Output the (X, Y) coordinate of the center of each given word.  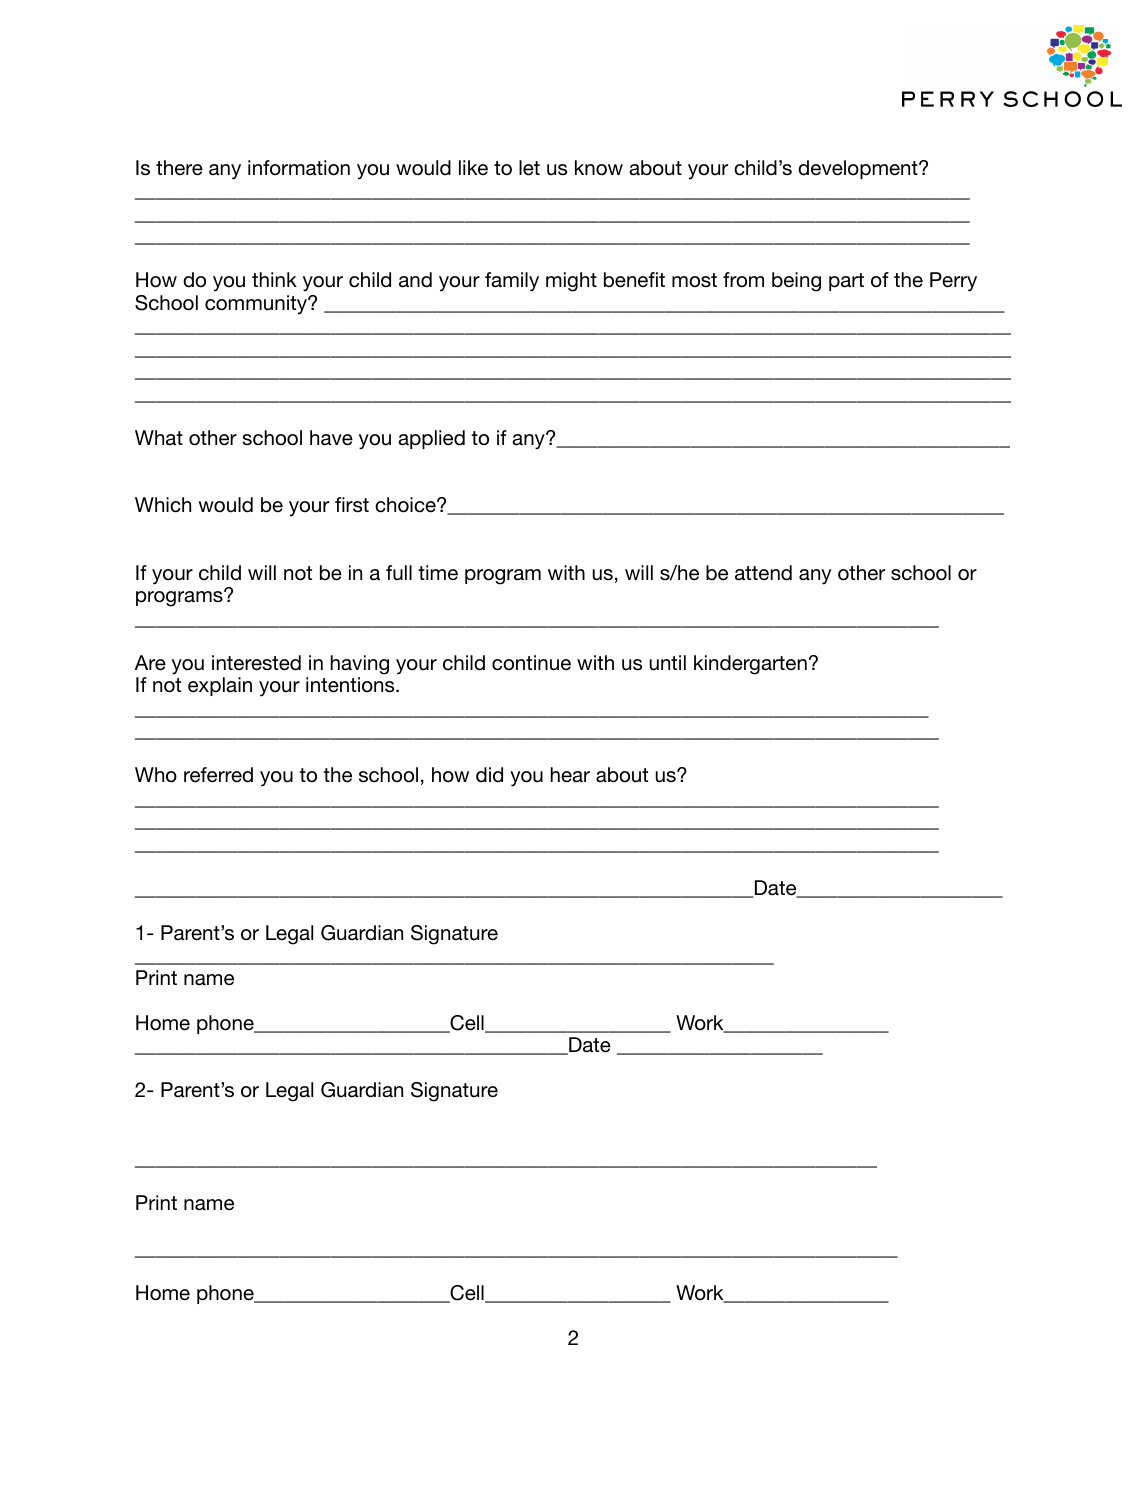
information (299, 168)
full (399, 573)
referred (218, 775)
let (529, 168)
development (859, 169)
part (846, 282)
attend (763, 573)
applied (431, 439)
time (438, 572)
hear (570, 775)
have (331, 438)
